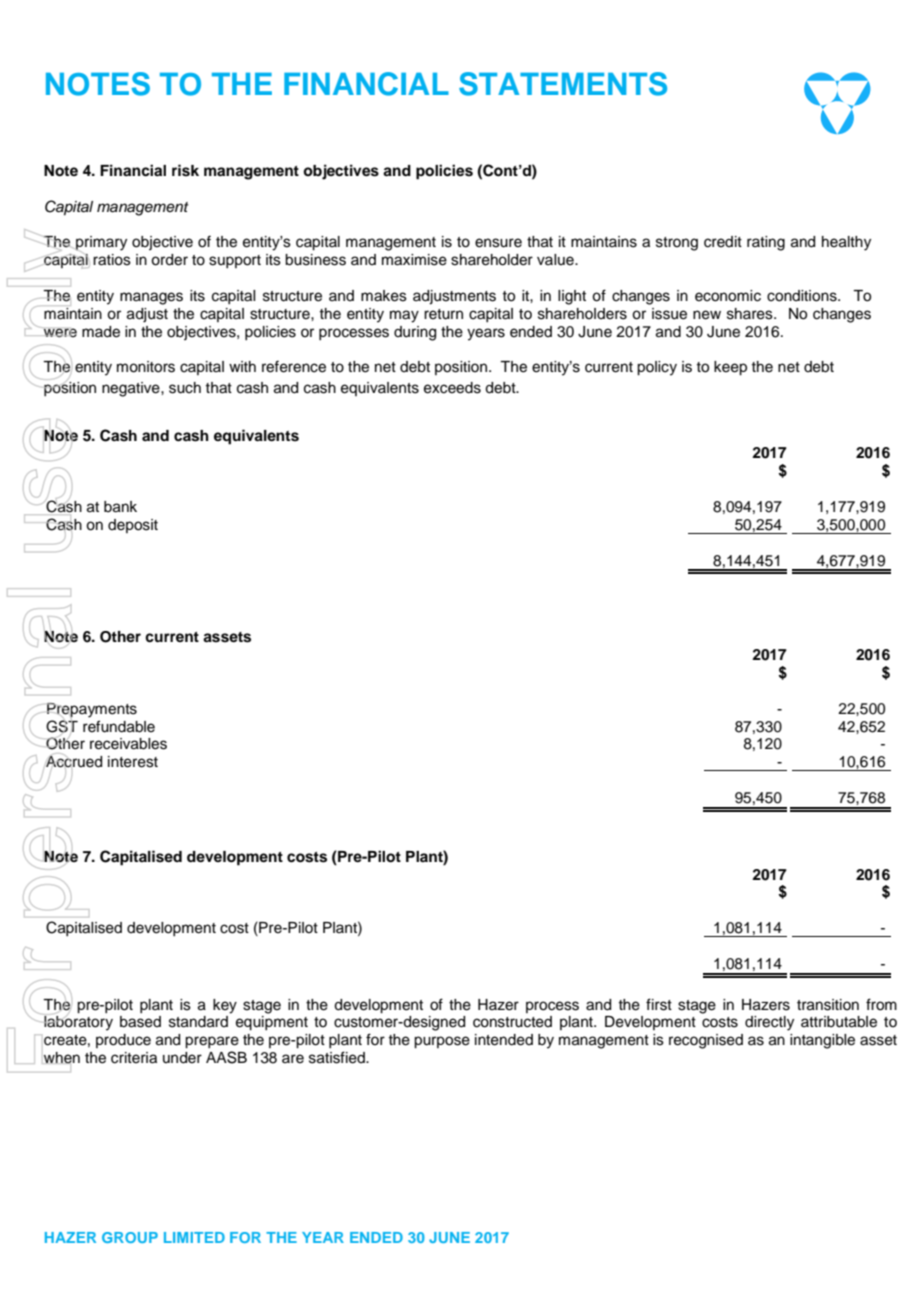 The image size is (924, 1308). What do you see at coordinates (133, 762) in the screenshot?
I see `interest` at bounding box center [133, 762].
